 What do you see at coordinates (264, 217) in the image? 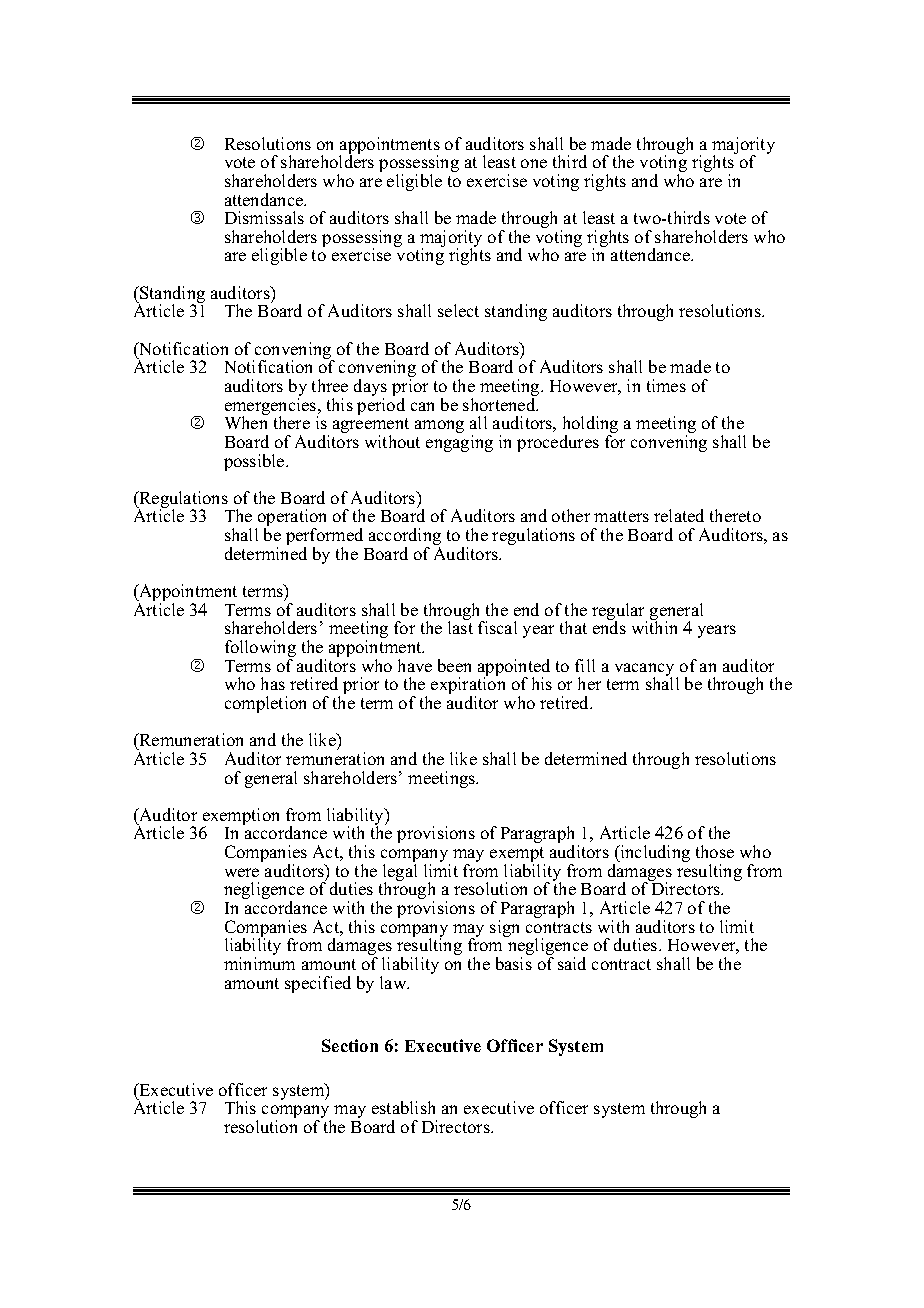
I see `Dismissals` at bounding box center [264, 217].
